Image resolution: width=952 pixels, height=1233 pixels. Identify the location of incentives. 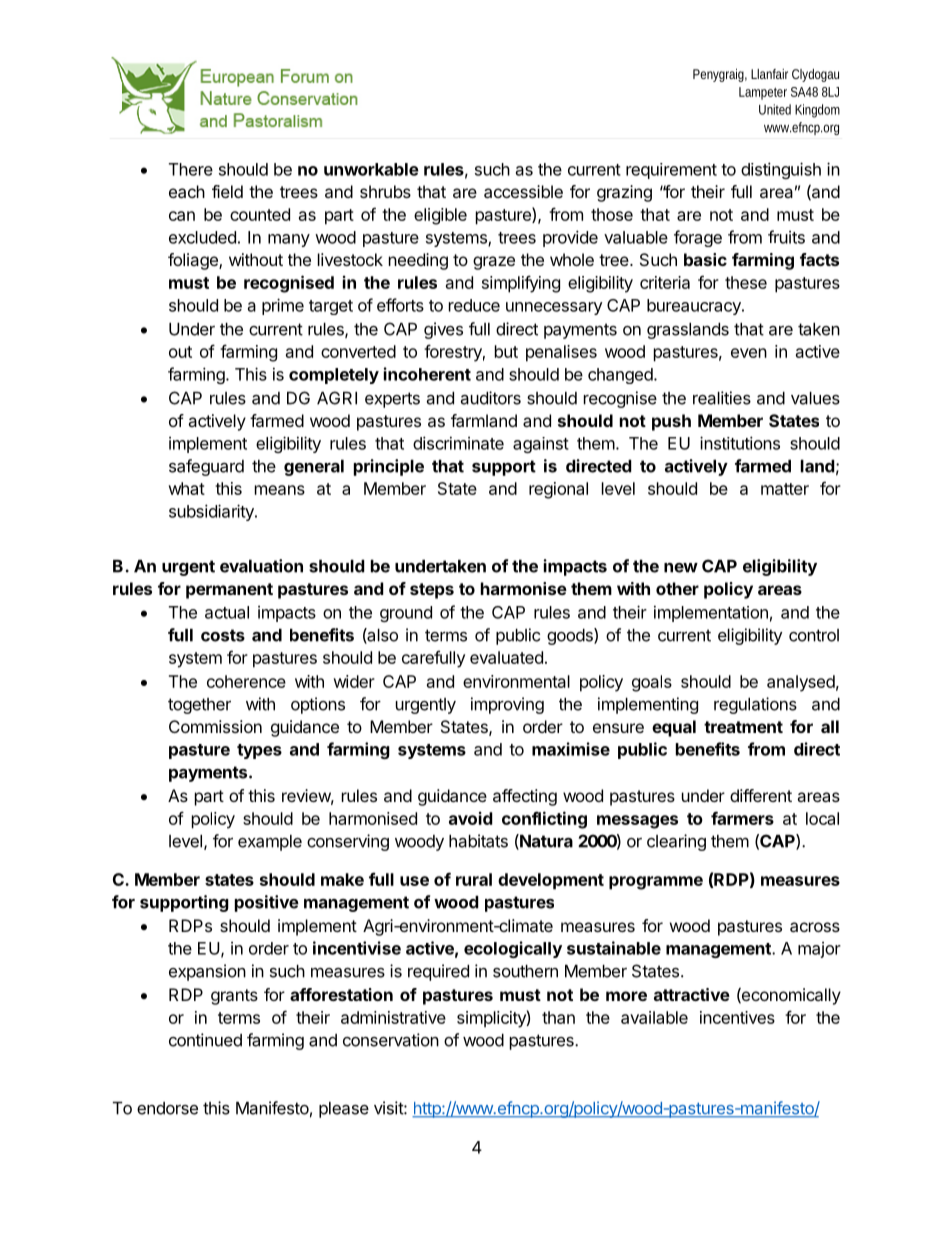
(737, 1017).
